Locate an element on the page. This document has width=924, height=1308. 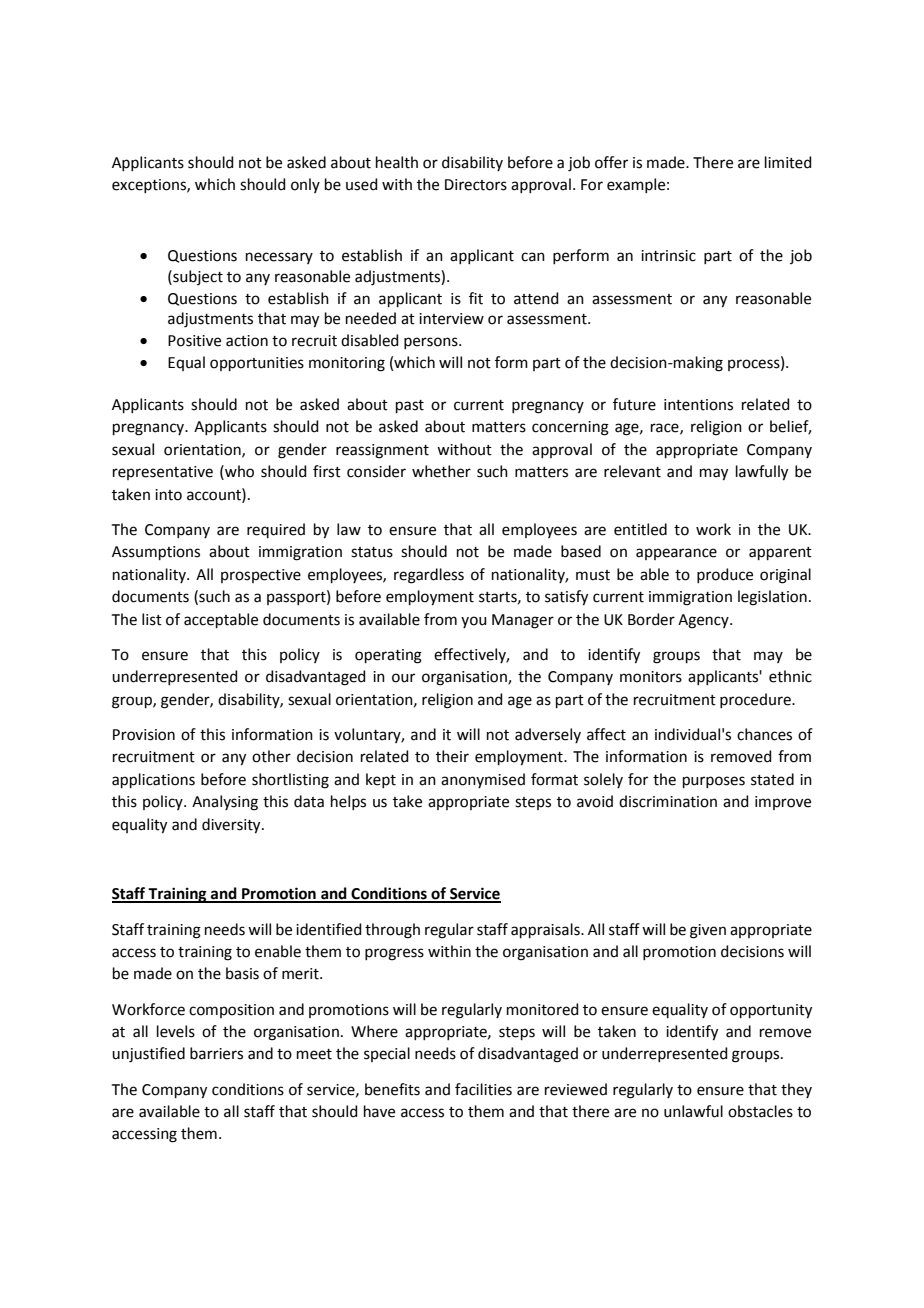
barriers is located at coordinates (216, 1053).
